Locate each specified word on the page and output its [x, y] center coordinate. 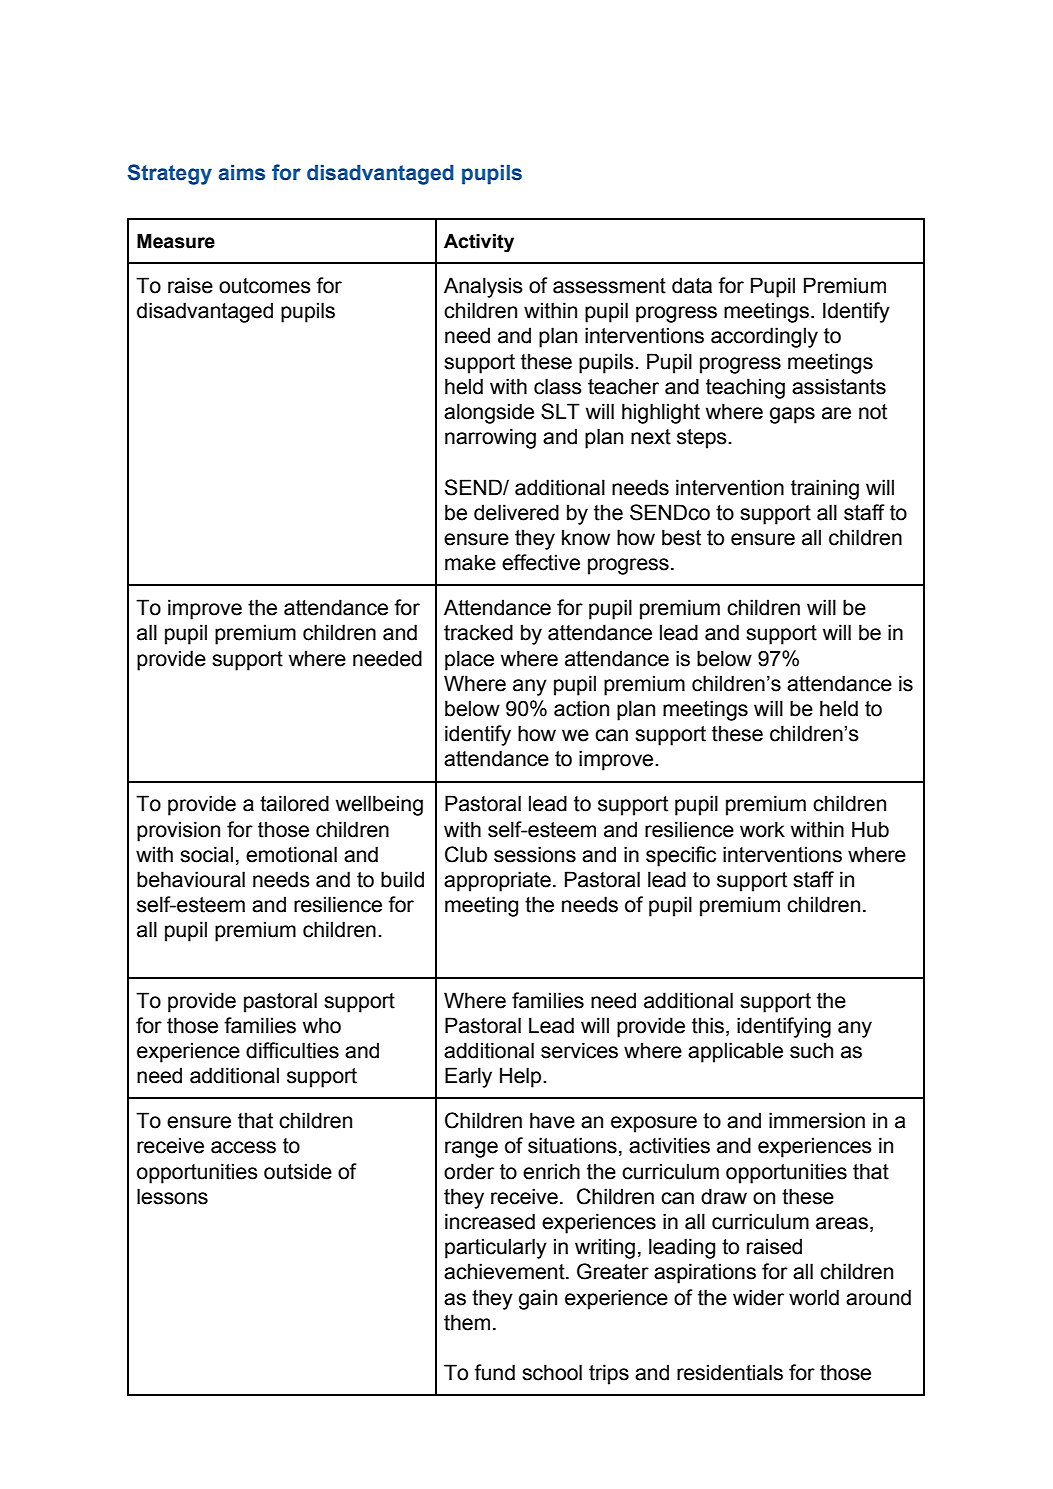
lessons [172, 1196]
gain [538, 1299]
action [581, 708]
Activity [479, 243]
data [692, 285]
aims [241, 172]
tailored [294, 803]
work [762, 829]
